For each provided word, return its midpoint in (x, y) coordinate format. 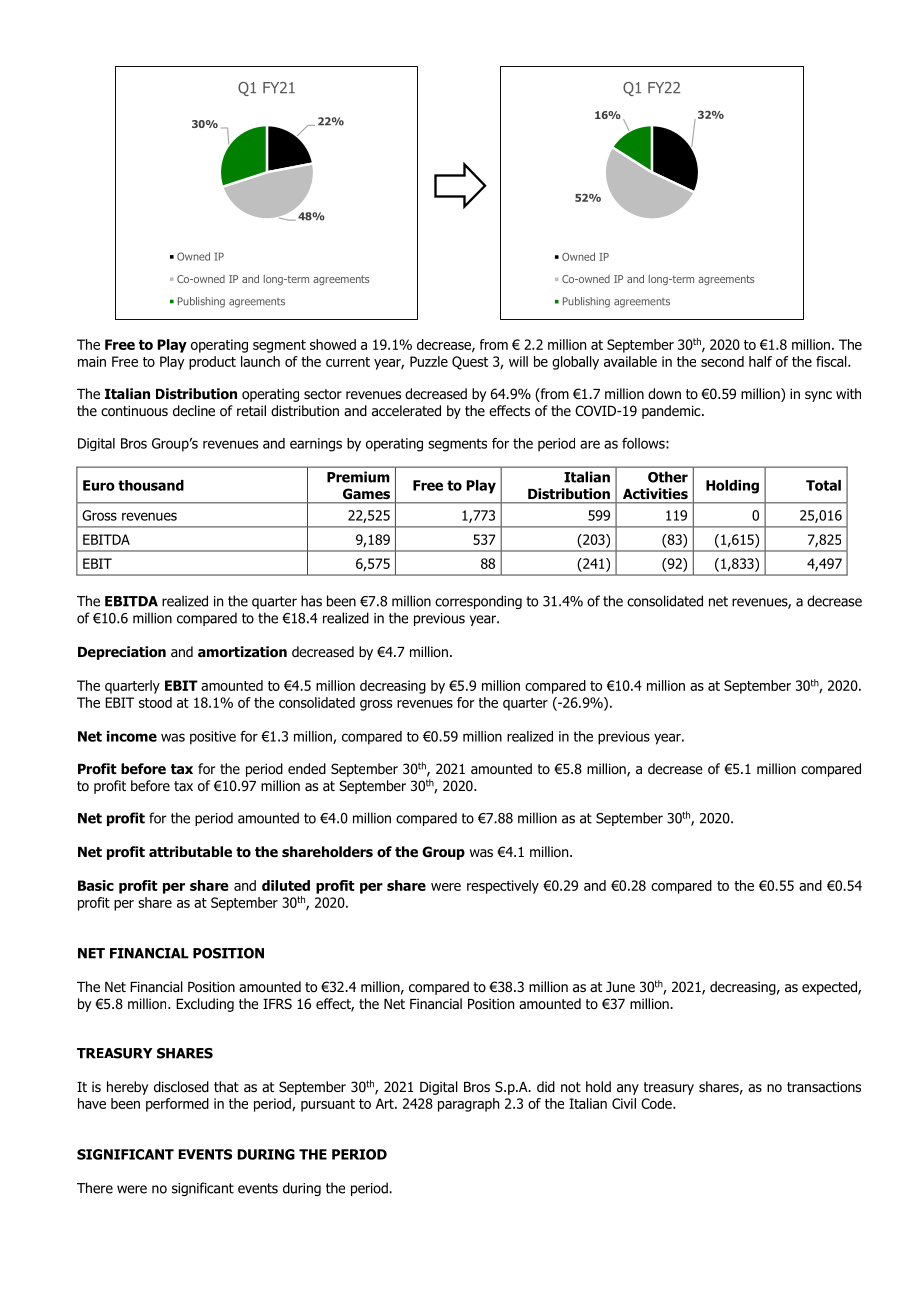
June (620, 987)
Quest (470, 363)
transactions (824, 1087)
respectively (503, 887)
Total (823, 485)
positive (213, 738)
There (95, 1188)
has (311, 601)
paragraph (468, 1105)
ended (307, 768)
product (212, 363)
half (760, 361)
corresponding (478, 602)
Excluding (205, 1005)
